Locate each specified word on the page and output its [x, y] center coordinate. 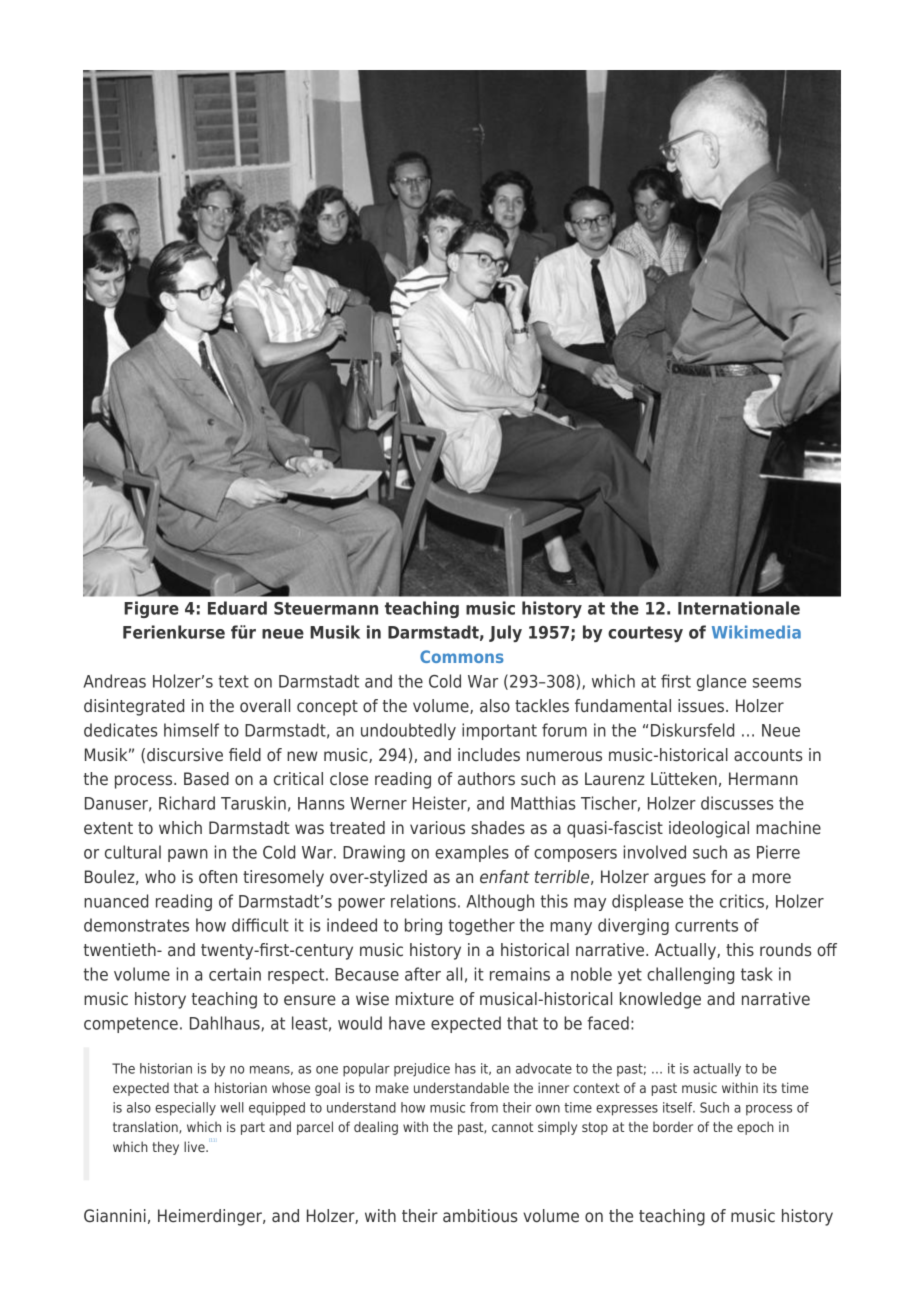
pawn [188, 855]
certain [235, 974]
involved [655, 852]
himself [191, 730]
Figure [151, 609]
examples [472, 853]
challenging [690, 975]
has [465, 1068]
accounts [768, 755]
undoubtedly [408, 731]
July [505, 633]
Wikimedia [756, 632]
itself [679, 1107]
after [423, 974]
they [165, 1148]
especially [185, 1109]
